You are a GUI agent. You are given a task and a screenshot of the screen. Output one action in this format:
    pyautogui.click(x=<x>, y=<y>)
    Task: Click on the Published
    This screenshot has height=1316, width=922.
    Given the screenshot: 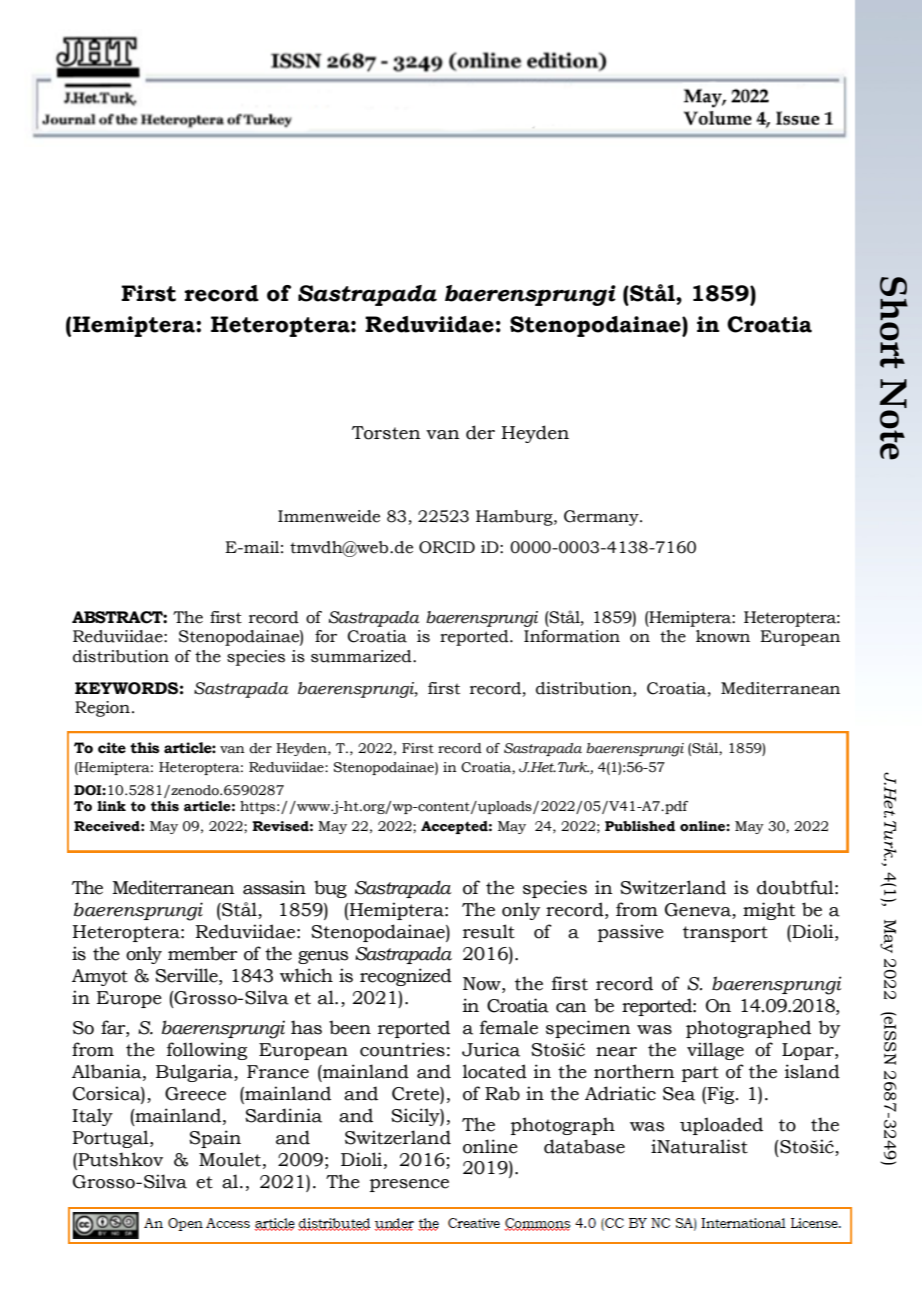 What is the action you would take?
    pyautogui.click(x=640, y=826)
